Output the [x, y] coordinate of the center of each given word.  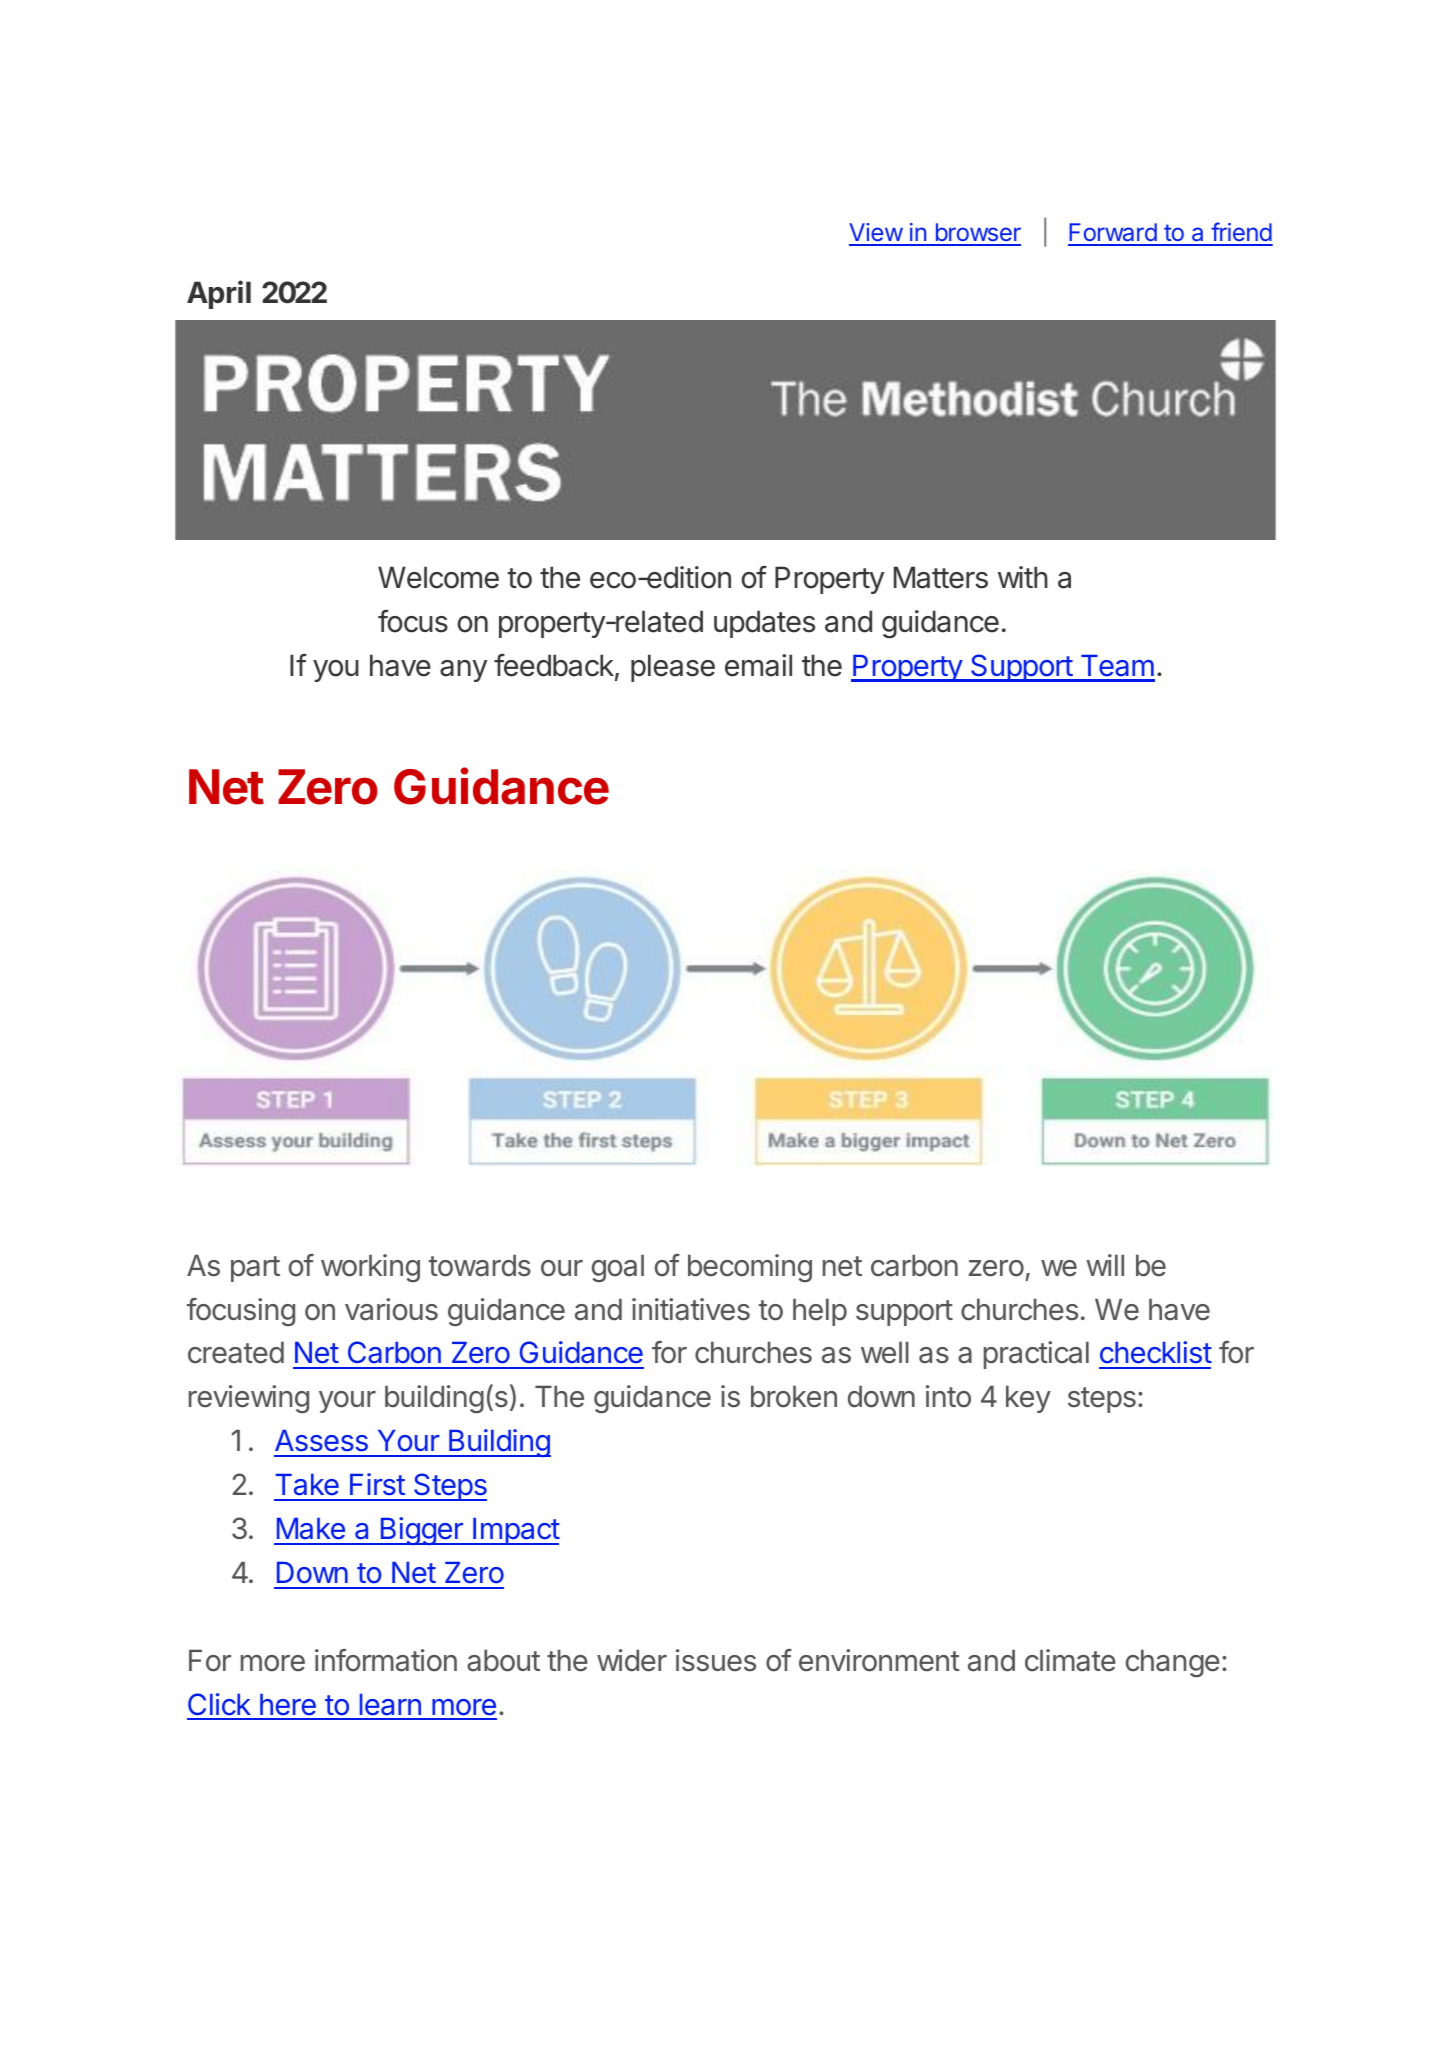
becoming [750, 1268]
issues [716, 1660]
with [1023, 577]
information [386, 1660]
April [219, 294]
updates [764, 624]
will [1105, 1265]
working [370, 1268]
